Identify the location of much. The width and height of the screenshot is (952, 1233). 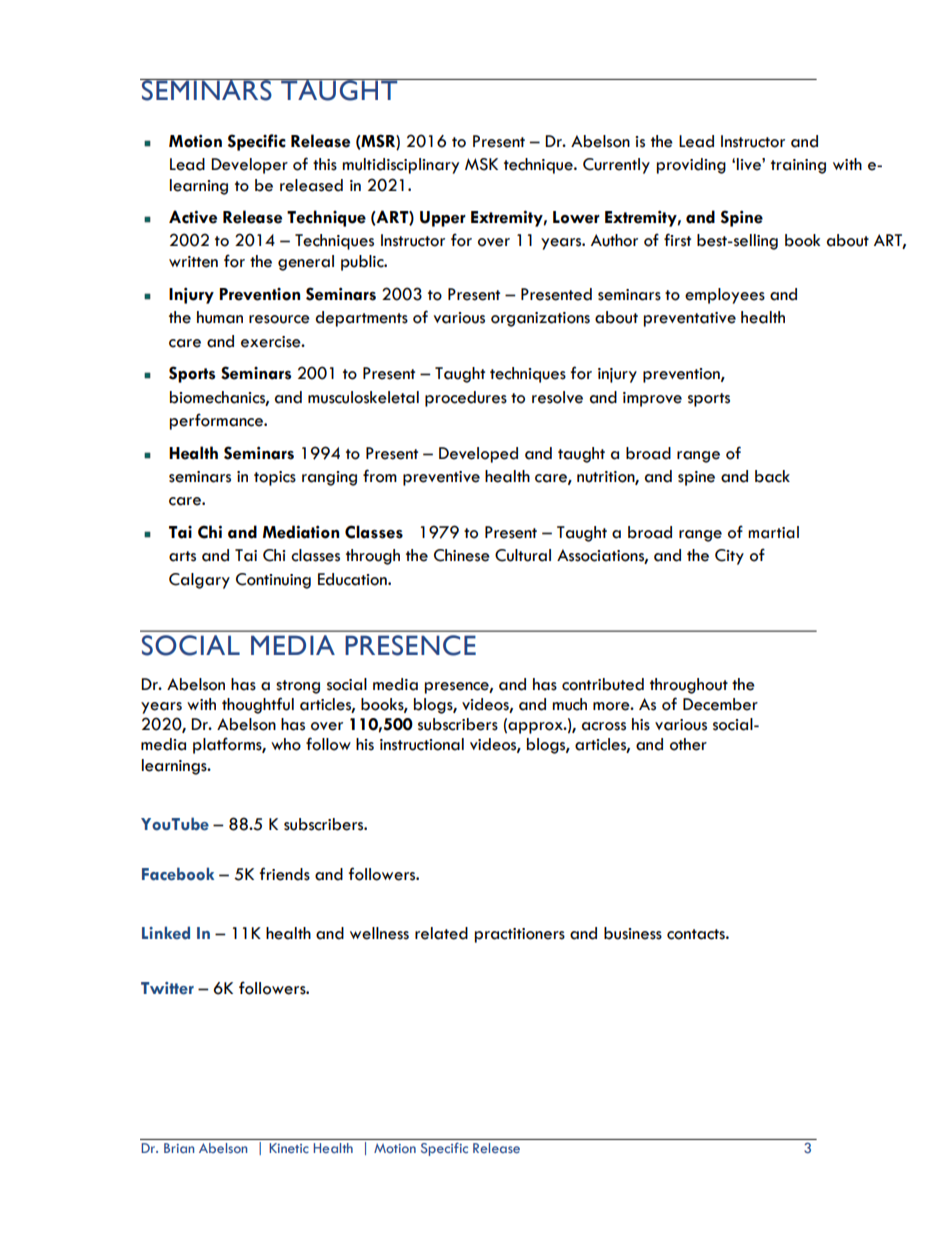
(569, 704).
